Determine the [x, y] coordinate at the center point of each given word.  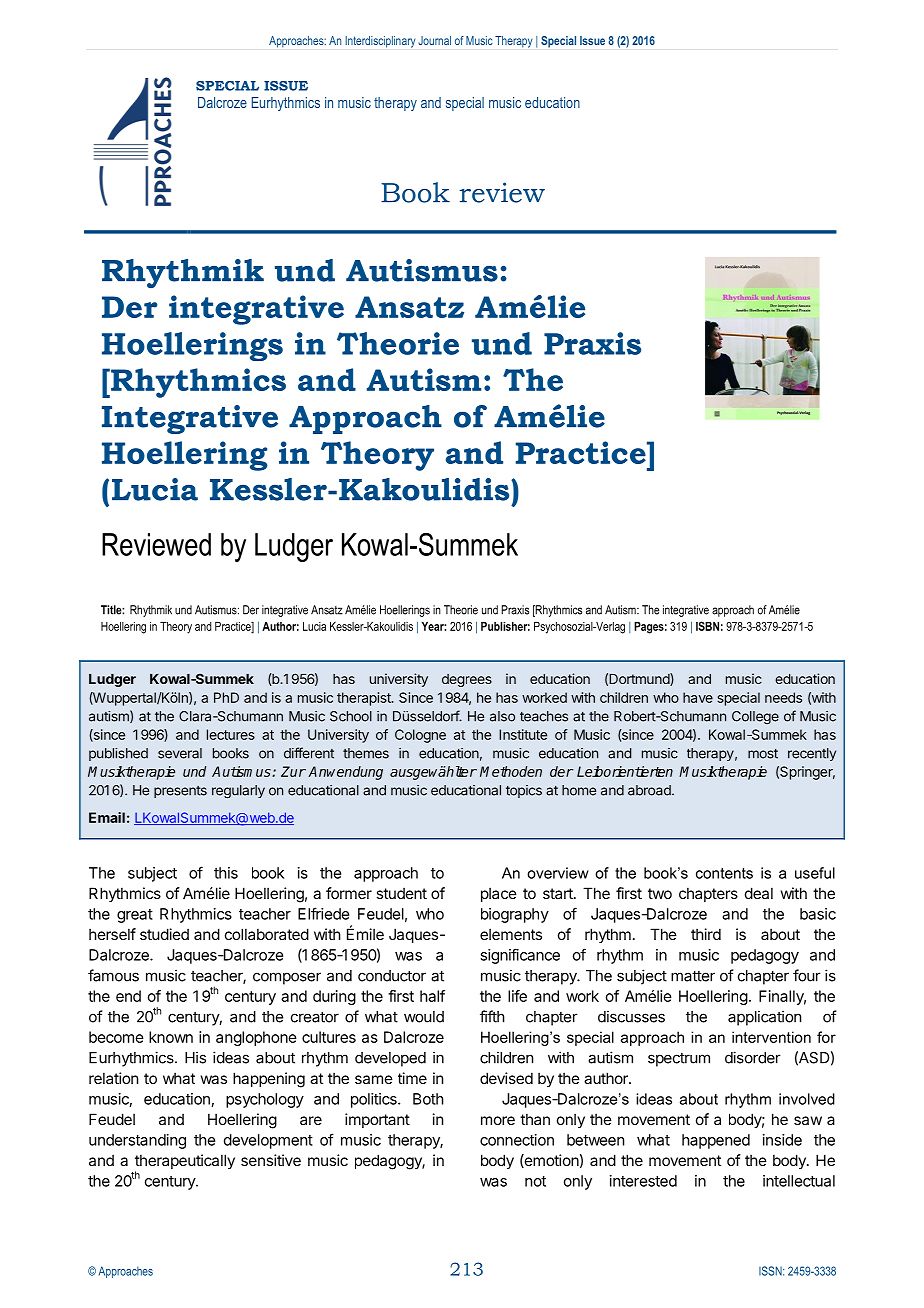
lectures [231, 734]
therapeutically [185, 1163]
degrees [467, 680]
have [698, 697]
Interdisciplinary [380, 42]
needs [783, 697]
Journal [434, 40]
